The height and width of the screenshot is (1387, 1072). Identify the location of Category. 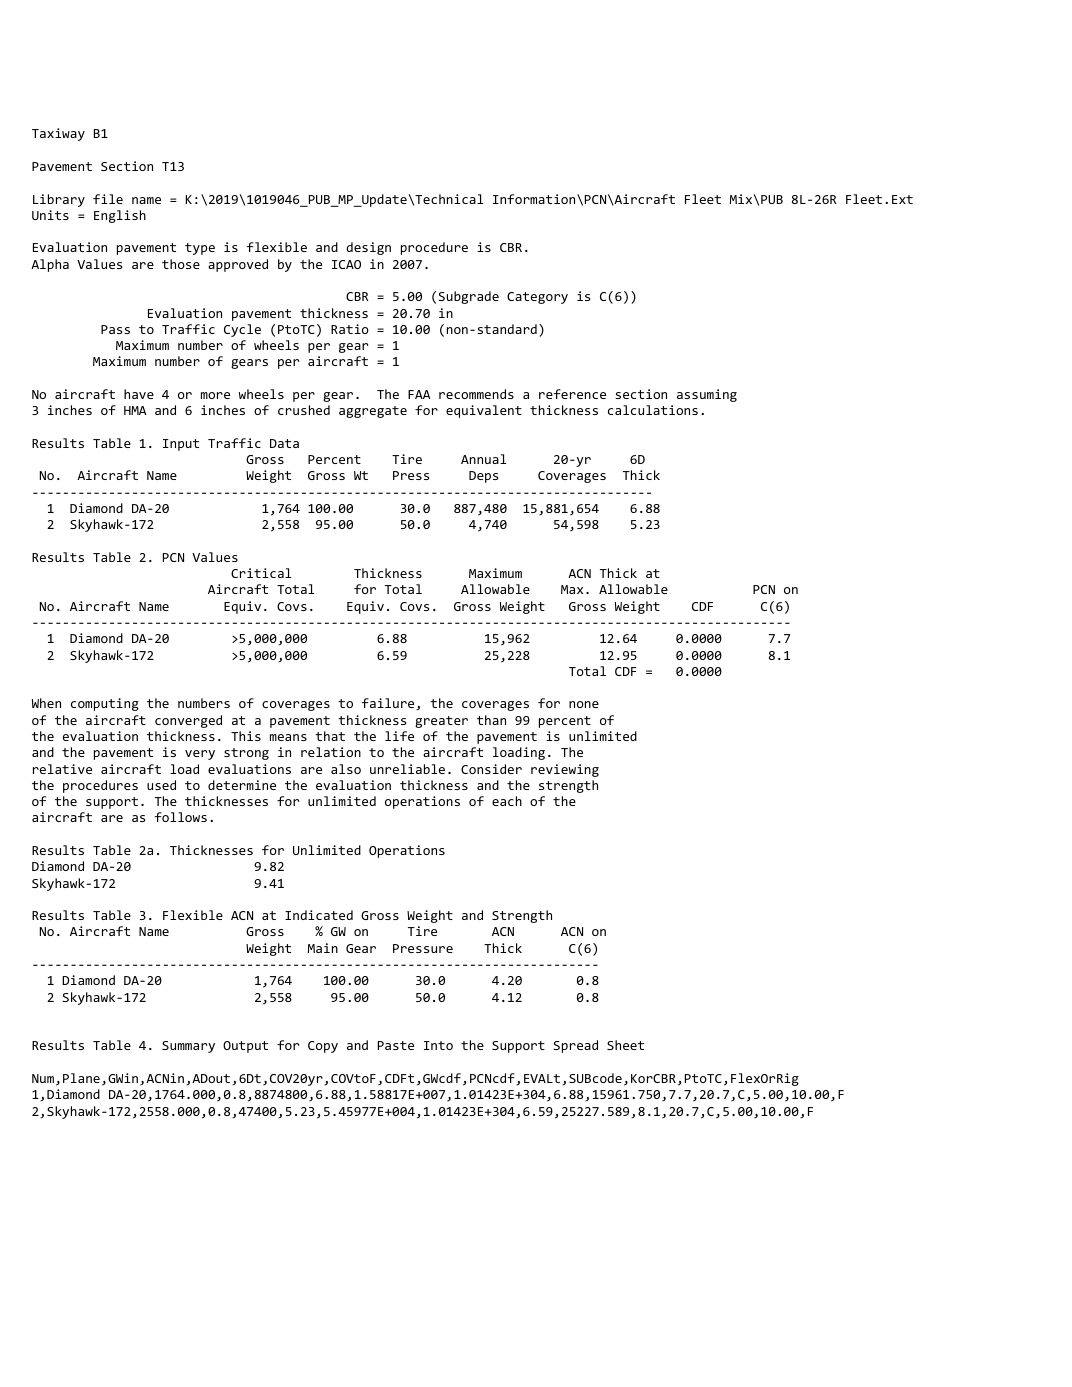
(537, 298).
